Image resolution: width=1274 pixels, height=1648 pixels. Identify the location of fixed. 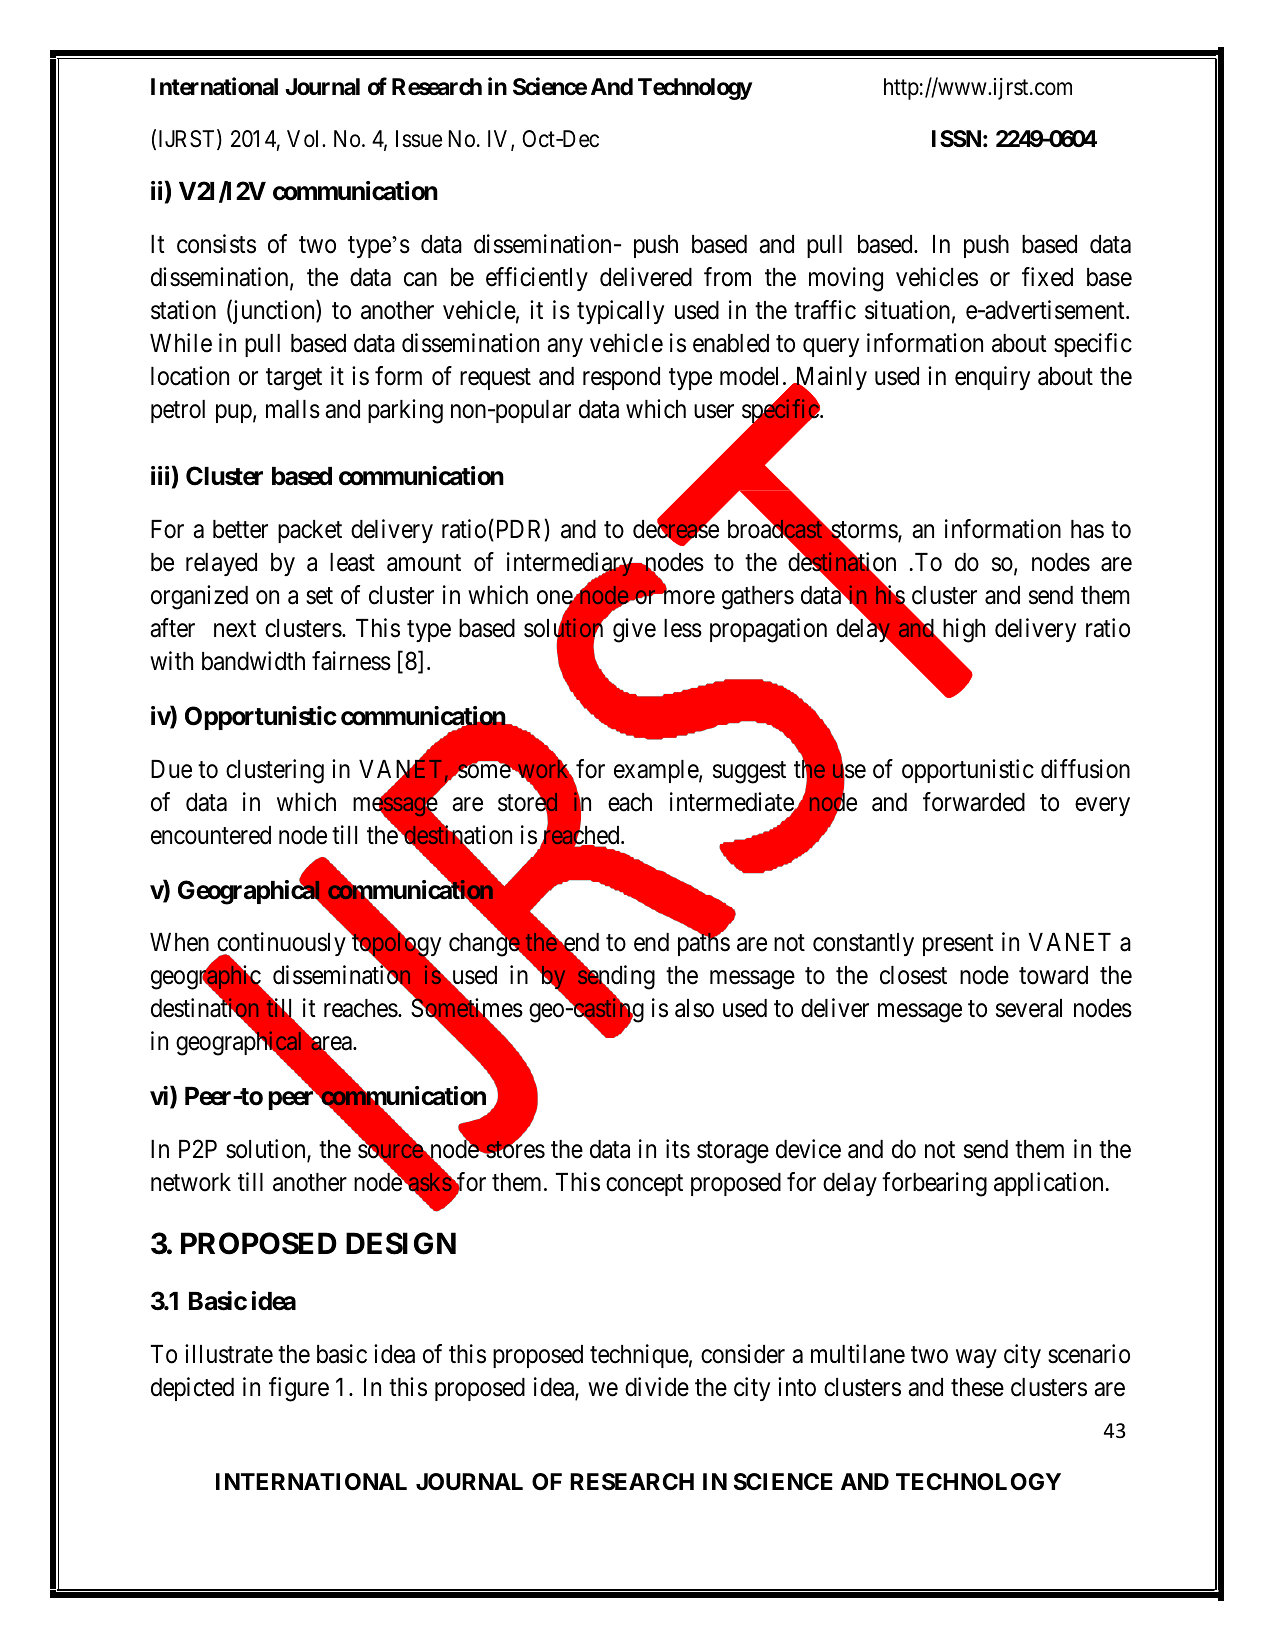
(1047, 277).
